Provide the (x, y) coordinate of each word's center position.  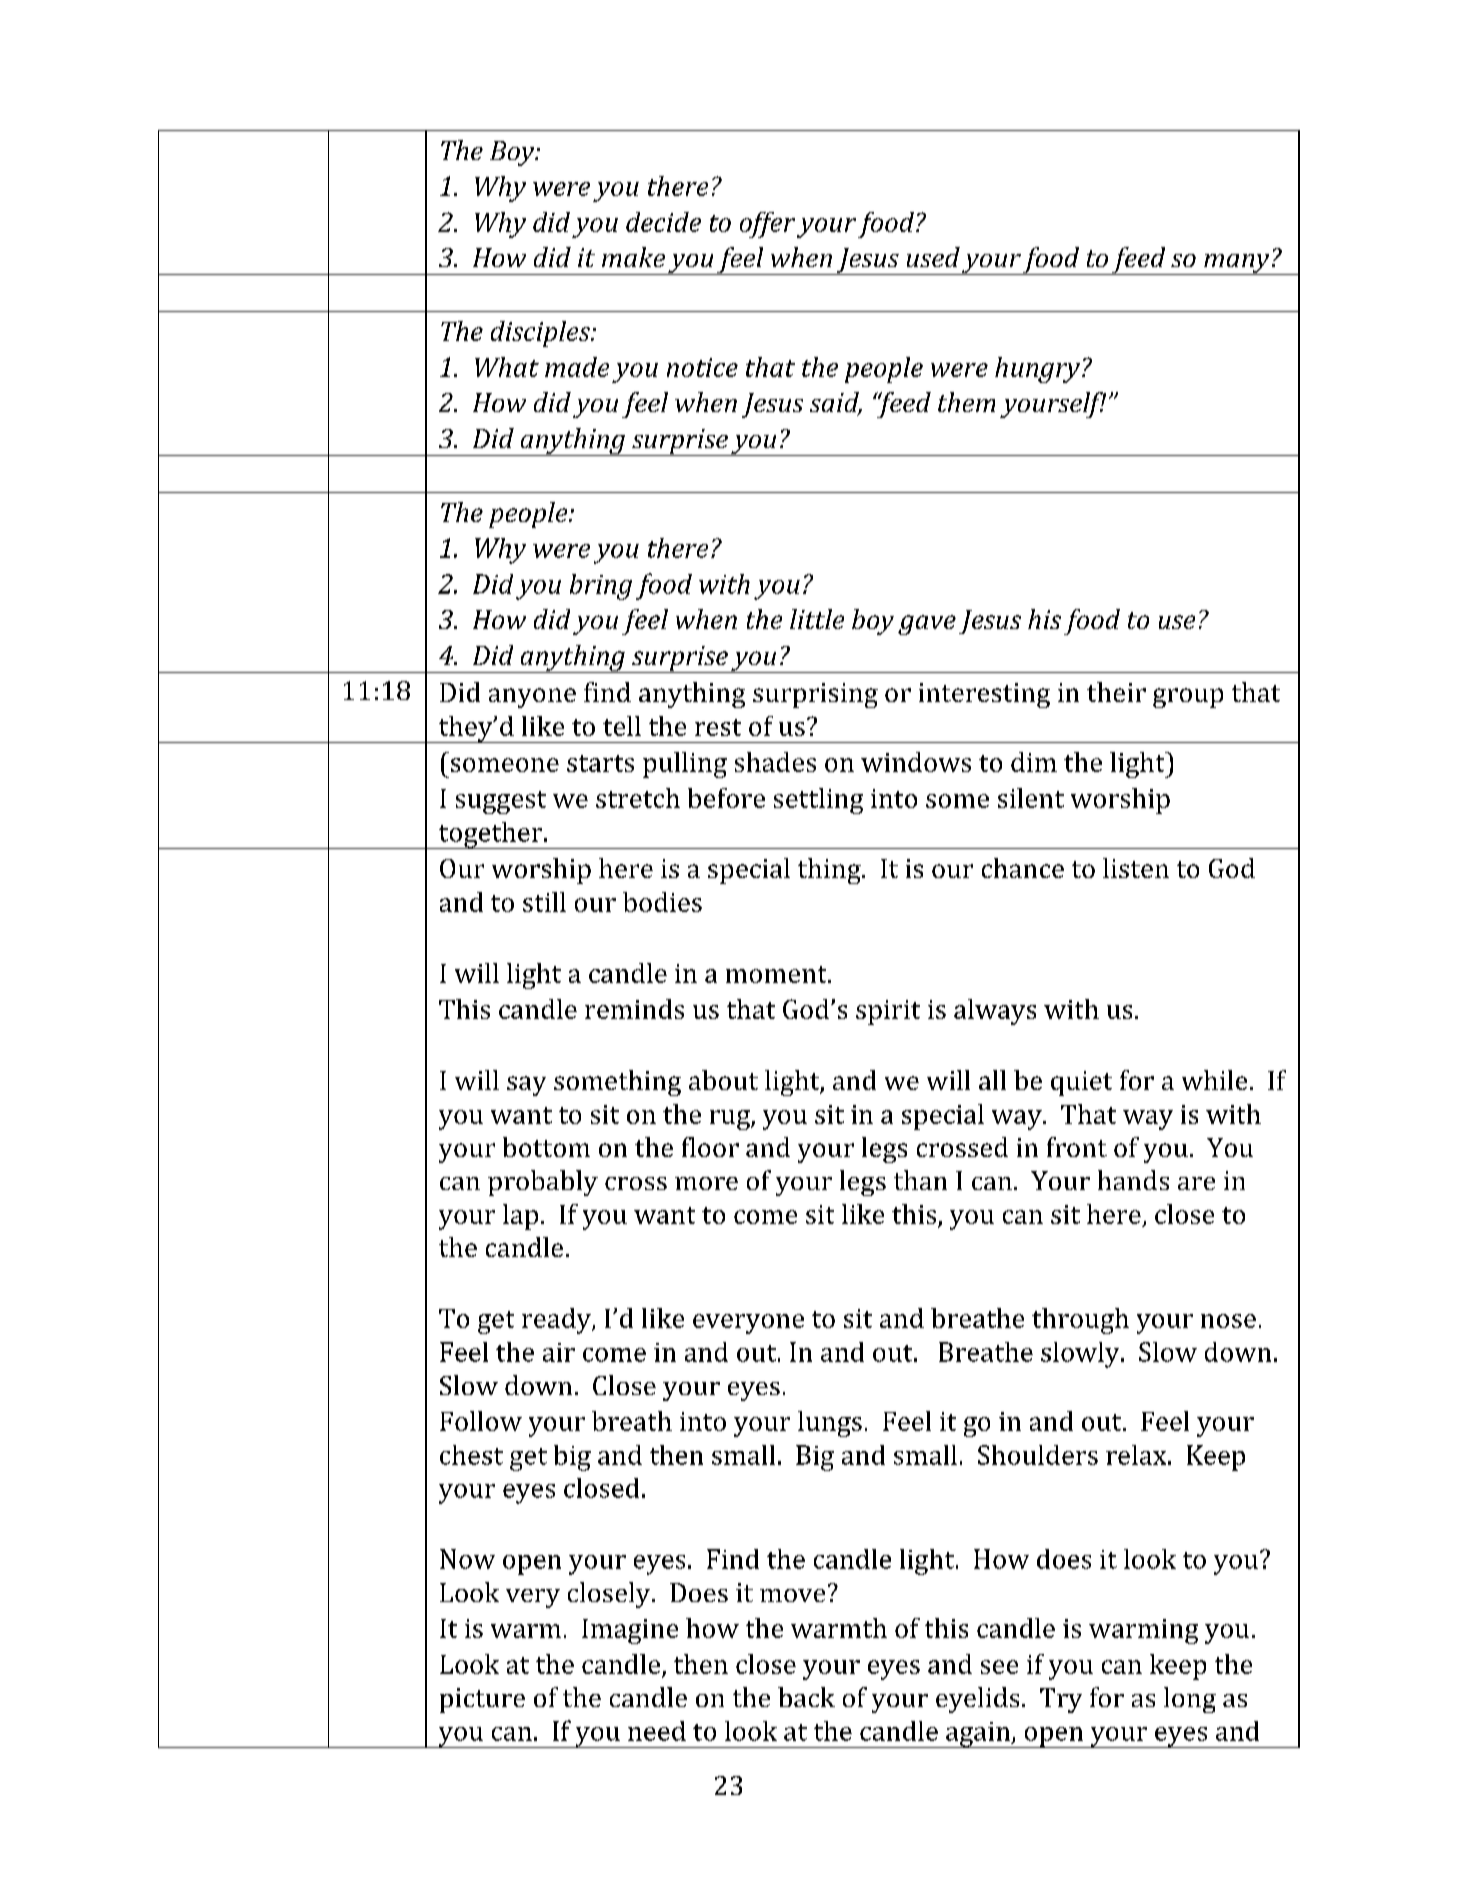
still (544, 902)
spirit (888, 1012)
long (1190, 1700)
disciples (541, 334)
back (806, 1697)
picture (482, 1700)
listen (1136, 868)
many (1237, 264)
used (933, 257)
